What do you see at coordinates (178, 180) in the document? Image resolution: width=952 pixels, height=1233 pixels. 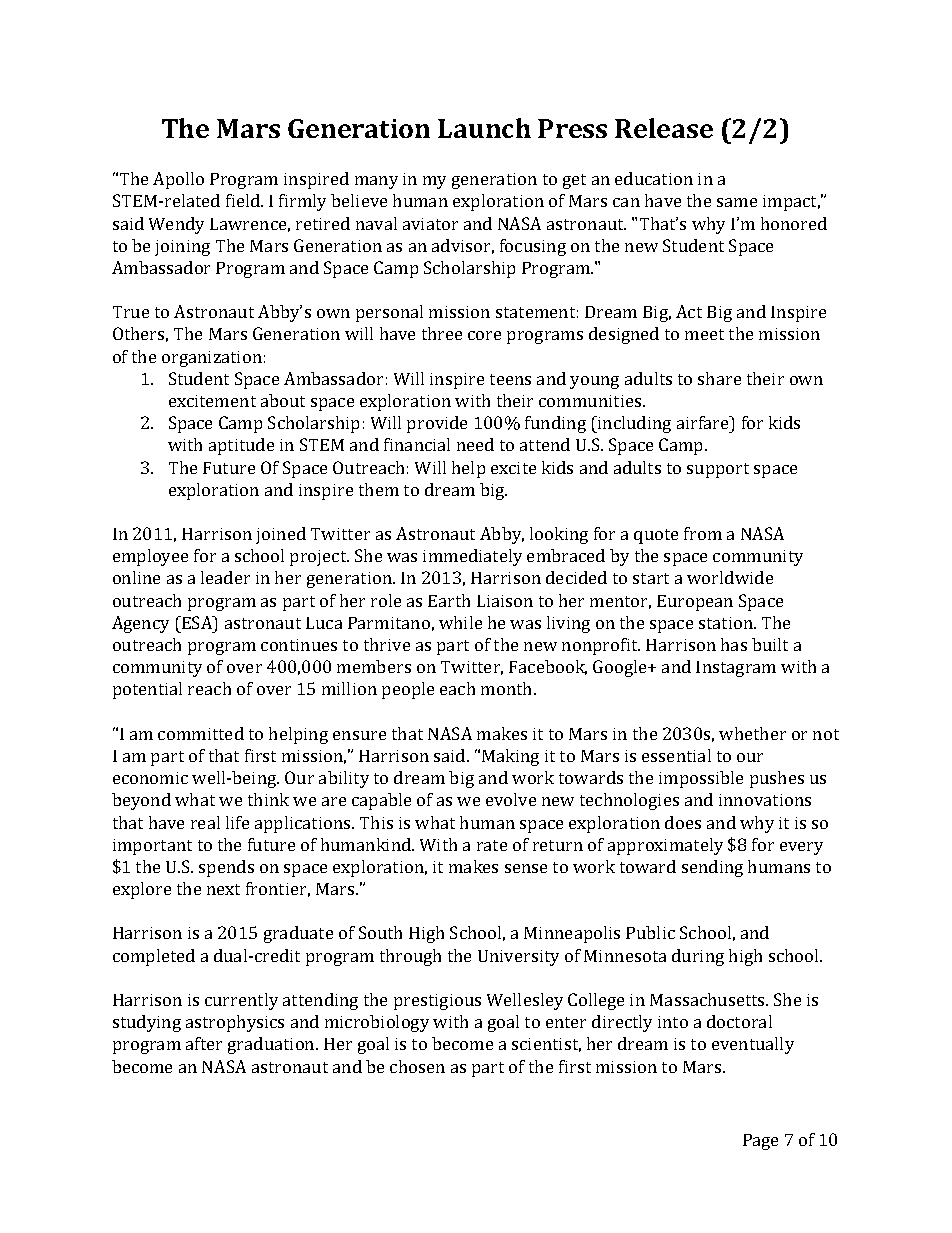 I see `Apollo` at bounding box center [178, 180].
